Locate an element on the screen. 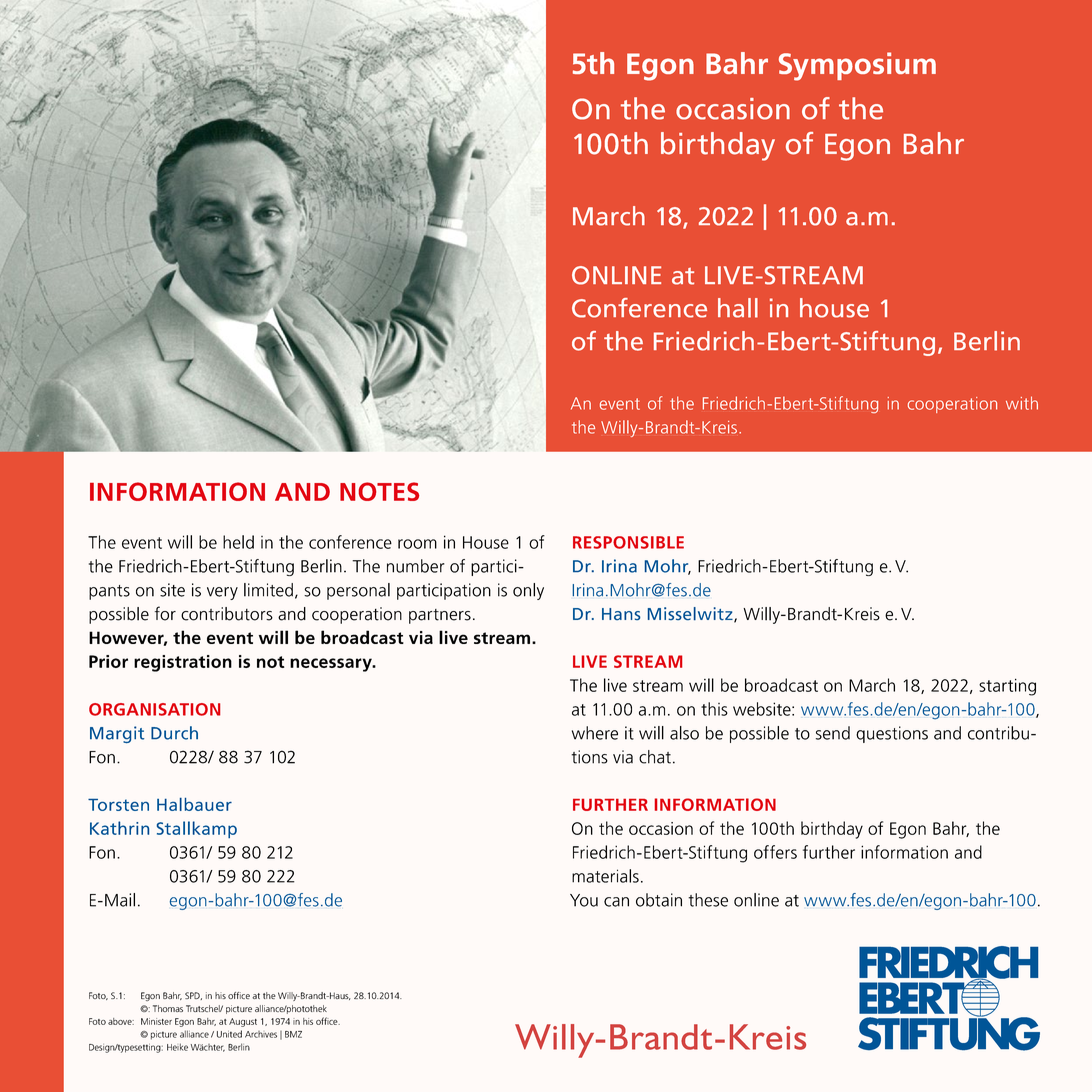 The width and height of the screenshot is (1092, 1092). August is located at coordinates (243, 1022).
